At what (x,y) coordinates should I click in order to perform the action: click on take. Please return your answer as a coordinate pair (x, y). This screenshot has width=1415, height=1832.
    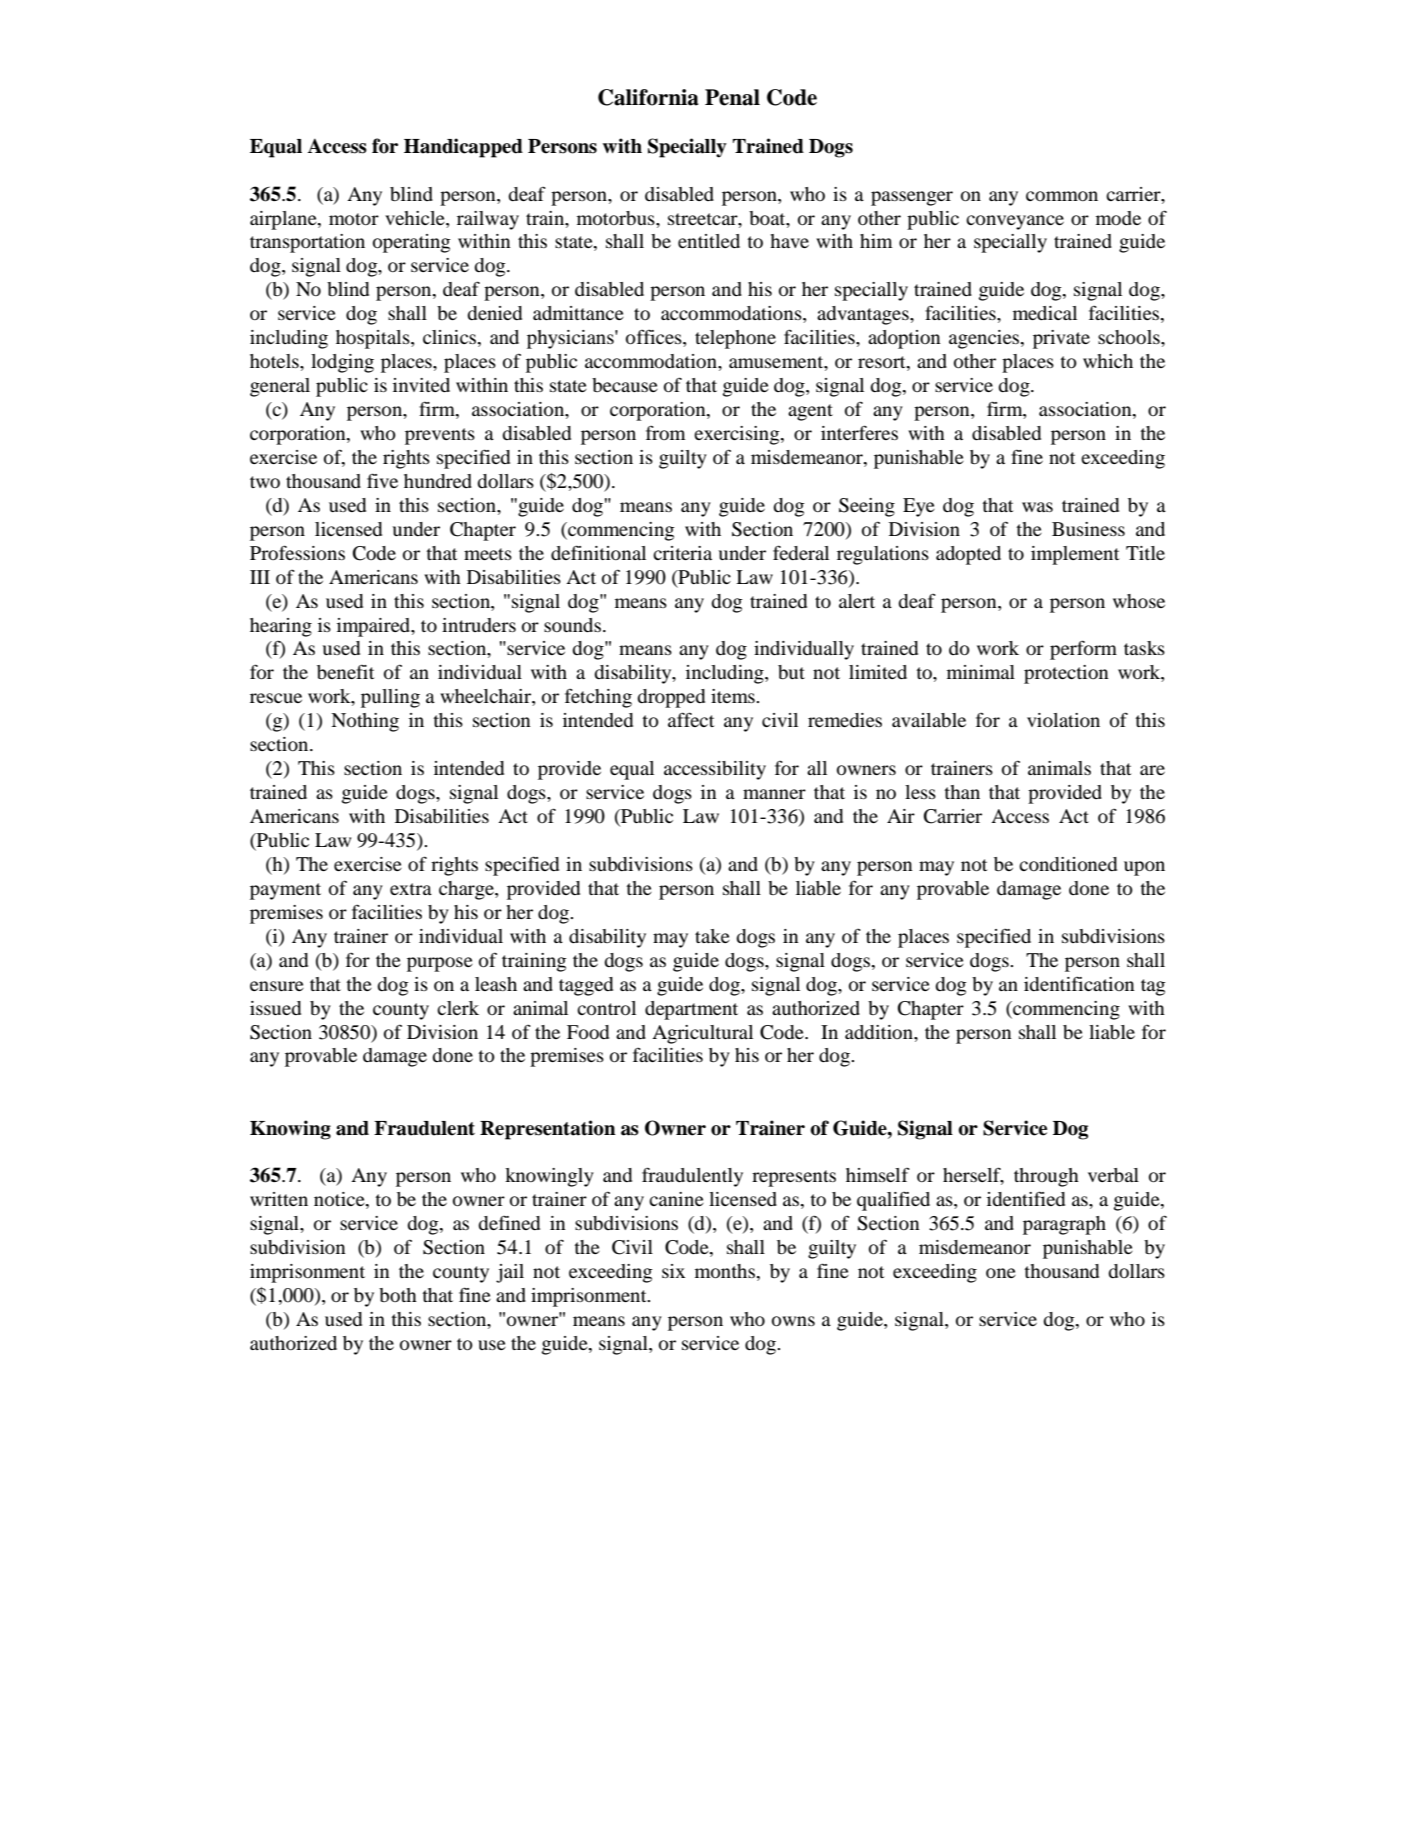
    Looking at the image, I should click on (712, 936).
